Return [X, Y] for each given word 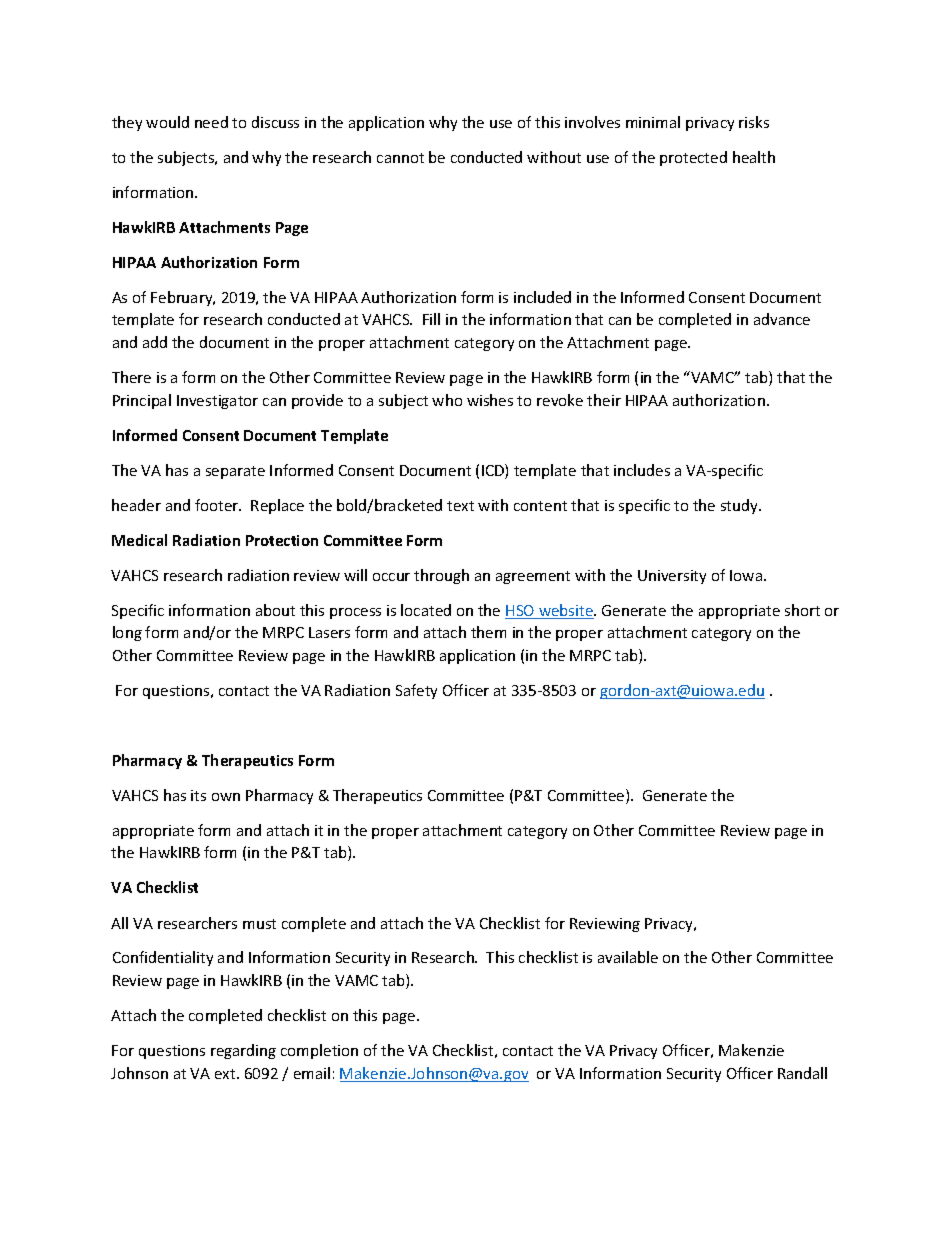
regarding [243, 1051]
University [672, 577]
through [441, 576]
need [211, 122]
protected [693, 158]
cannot [400, 158]
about [275, 610]
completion [319, 1051]
